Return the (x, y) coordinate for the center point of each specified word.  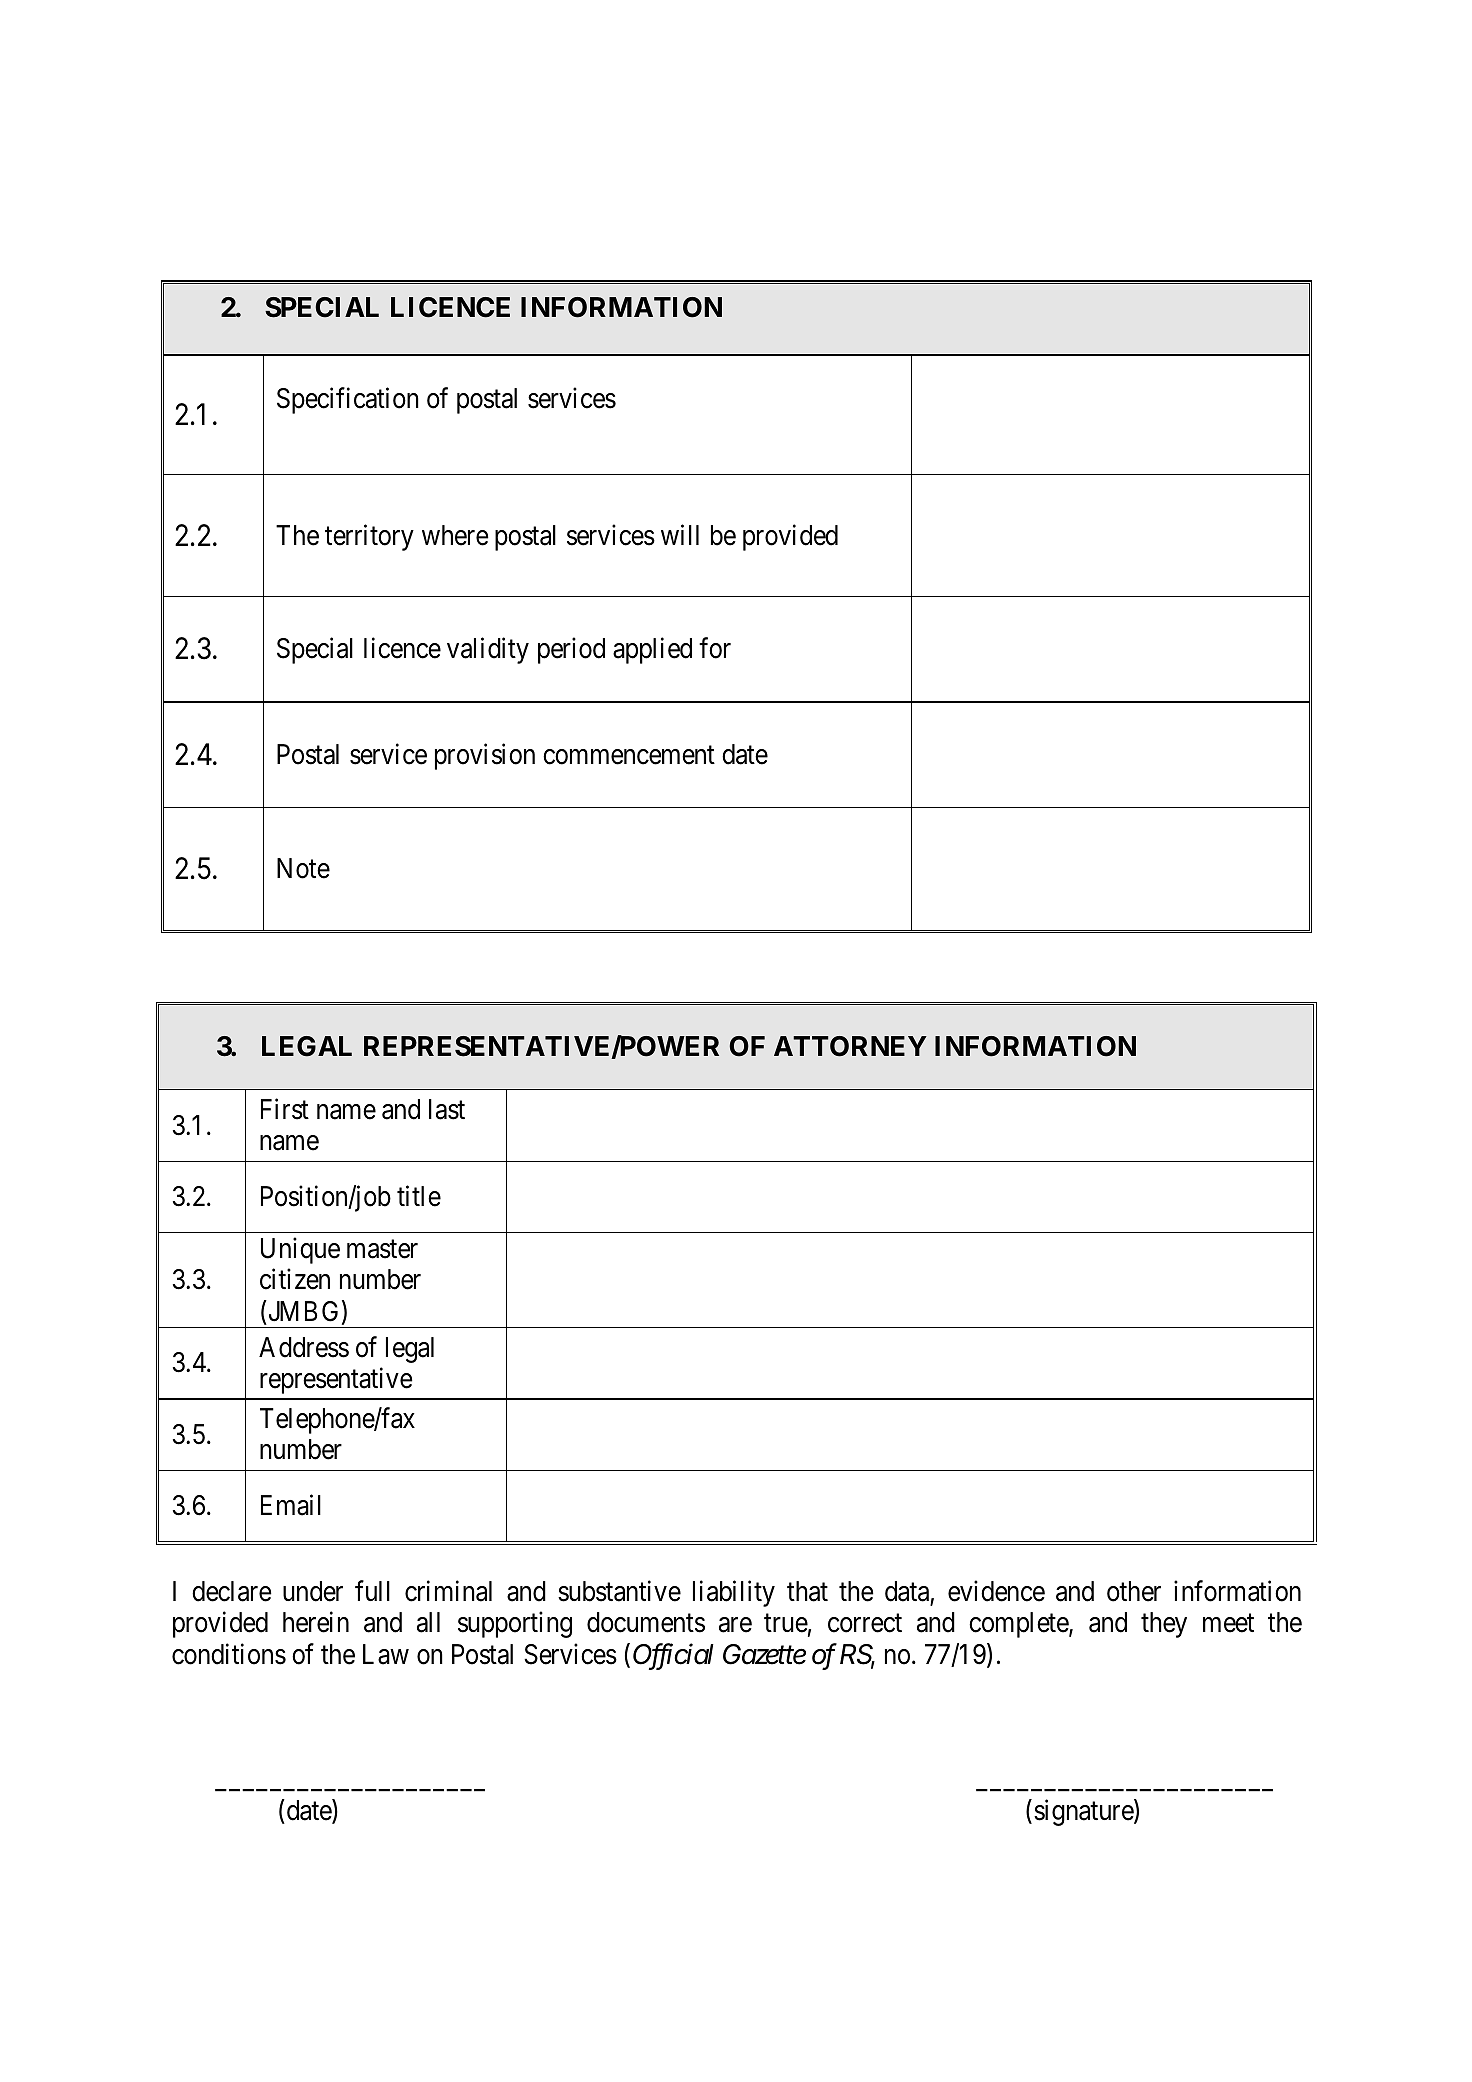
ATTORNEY (850, 1046)
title (419, 1196)
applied (652, 651)
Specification (348, 401)
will (680, 534)
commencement (629, 755)
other (1134, 1591)
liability (734, 1593)
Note (303, 868)
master (382, 1249)
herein (316, 1622)
